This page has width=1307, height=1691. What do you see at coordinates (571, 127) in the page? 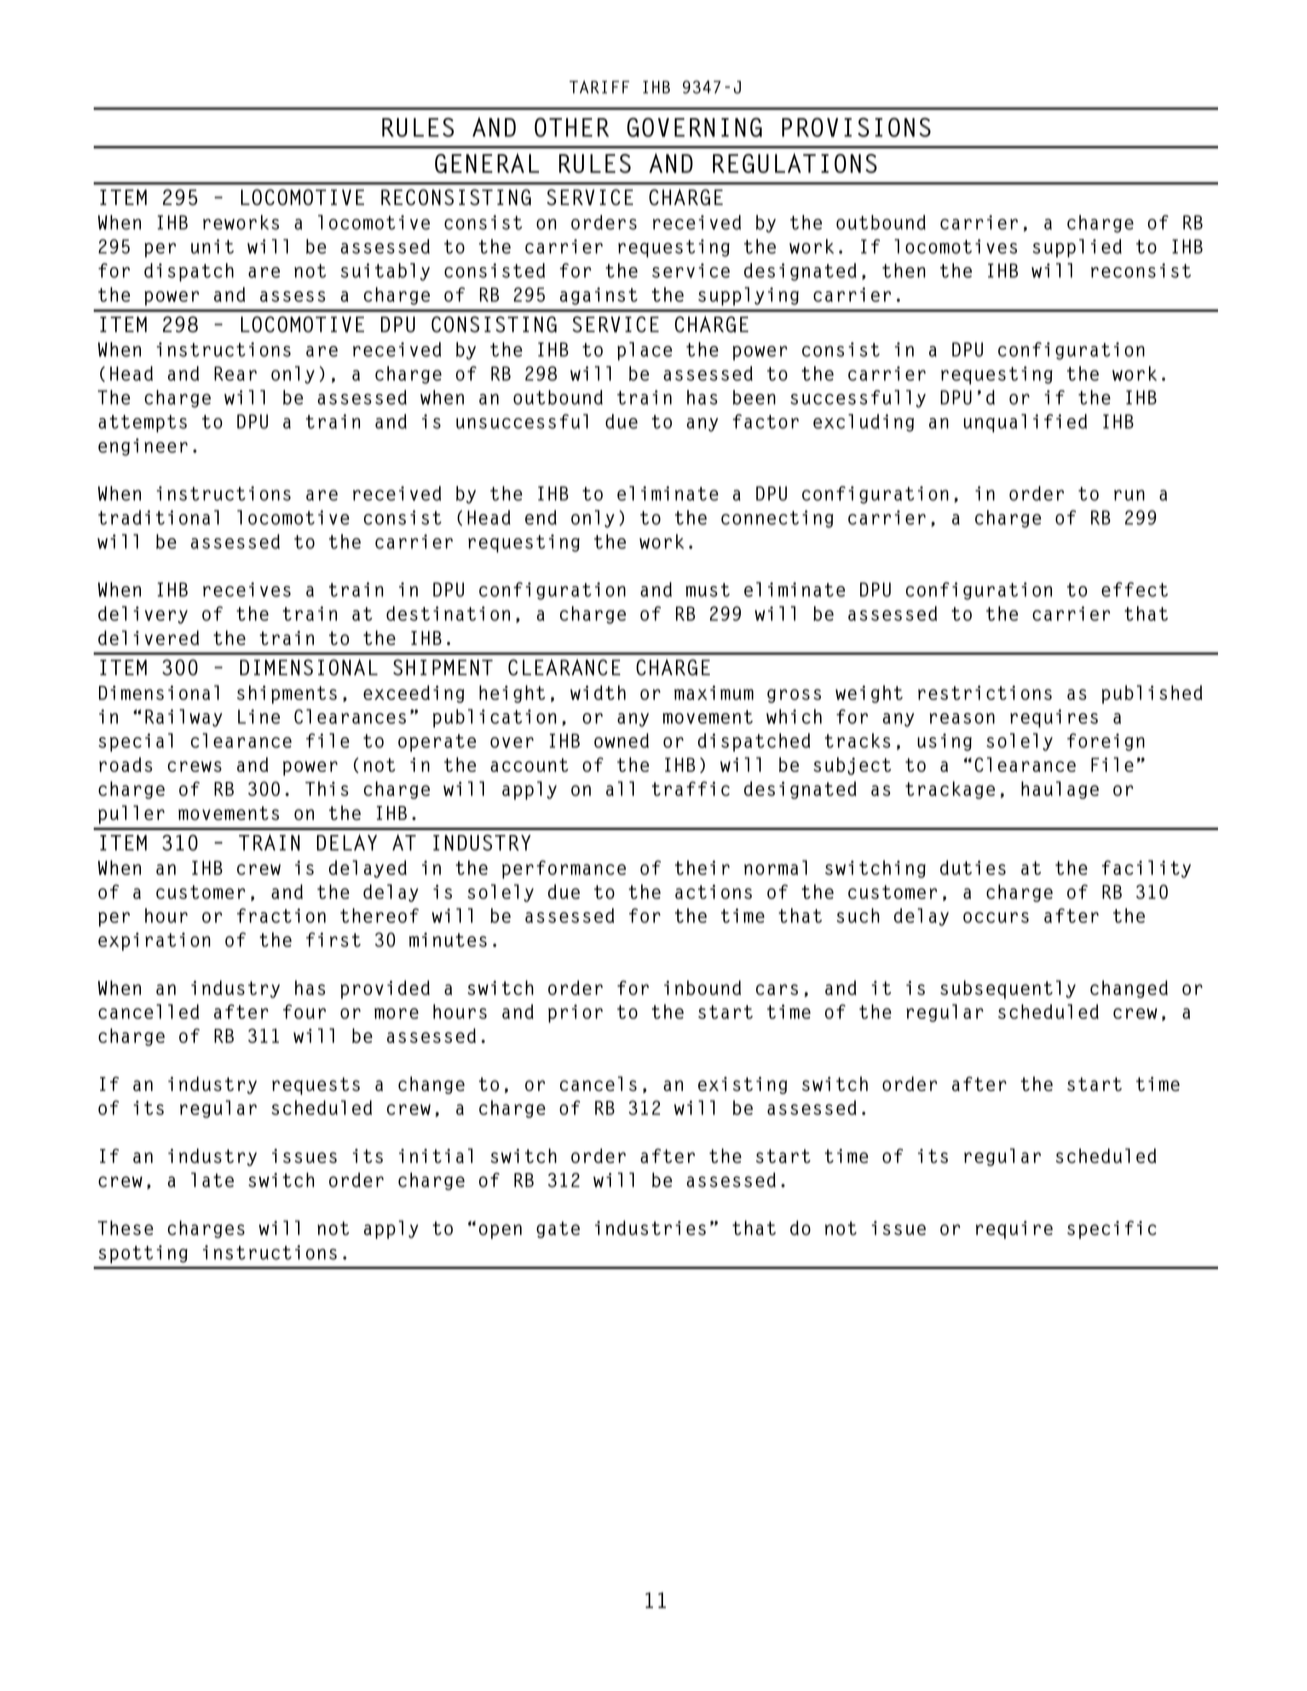
I see `OTHER` at bounding box center [571, 127].
